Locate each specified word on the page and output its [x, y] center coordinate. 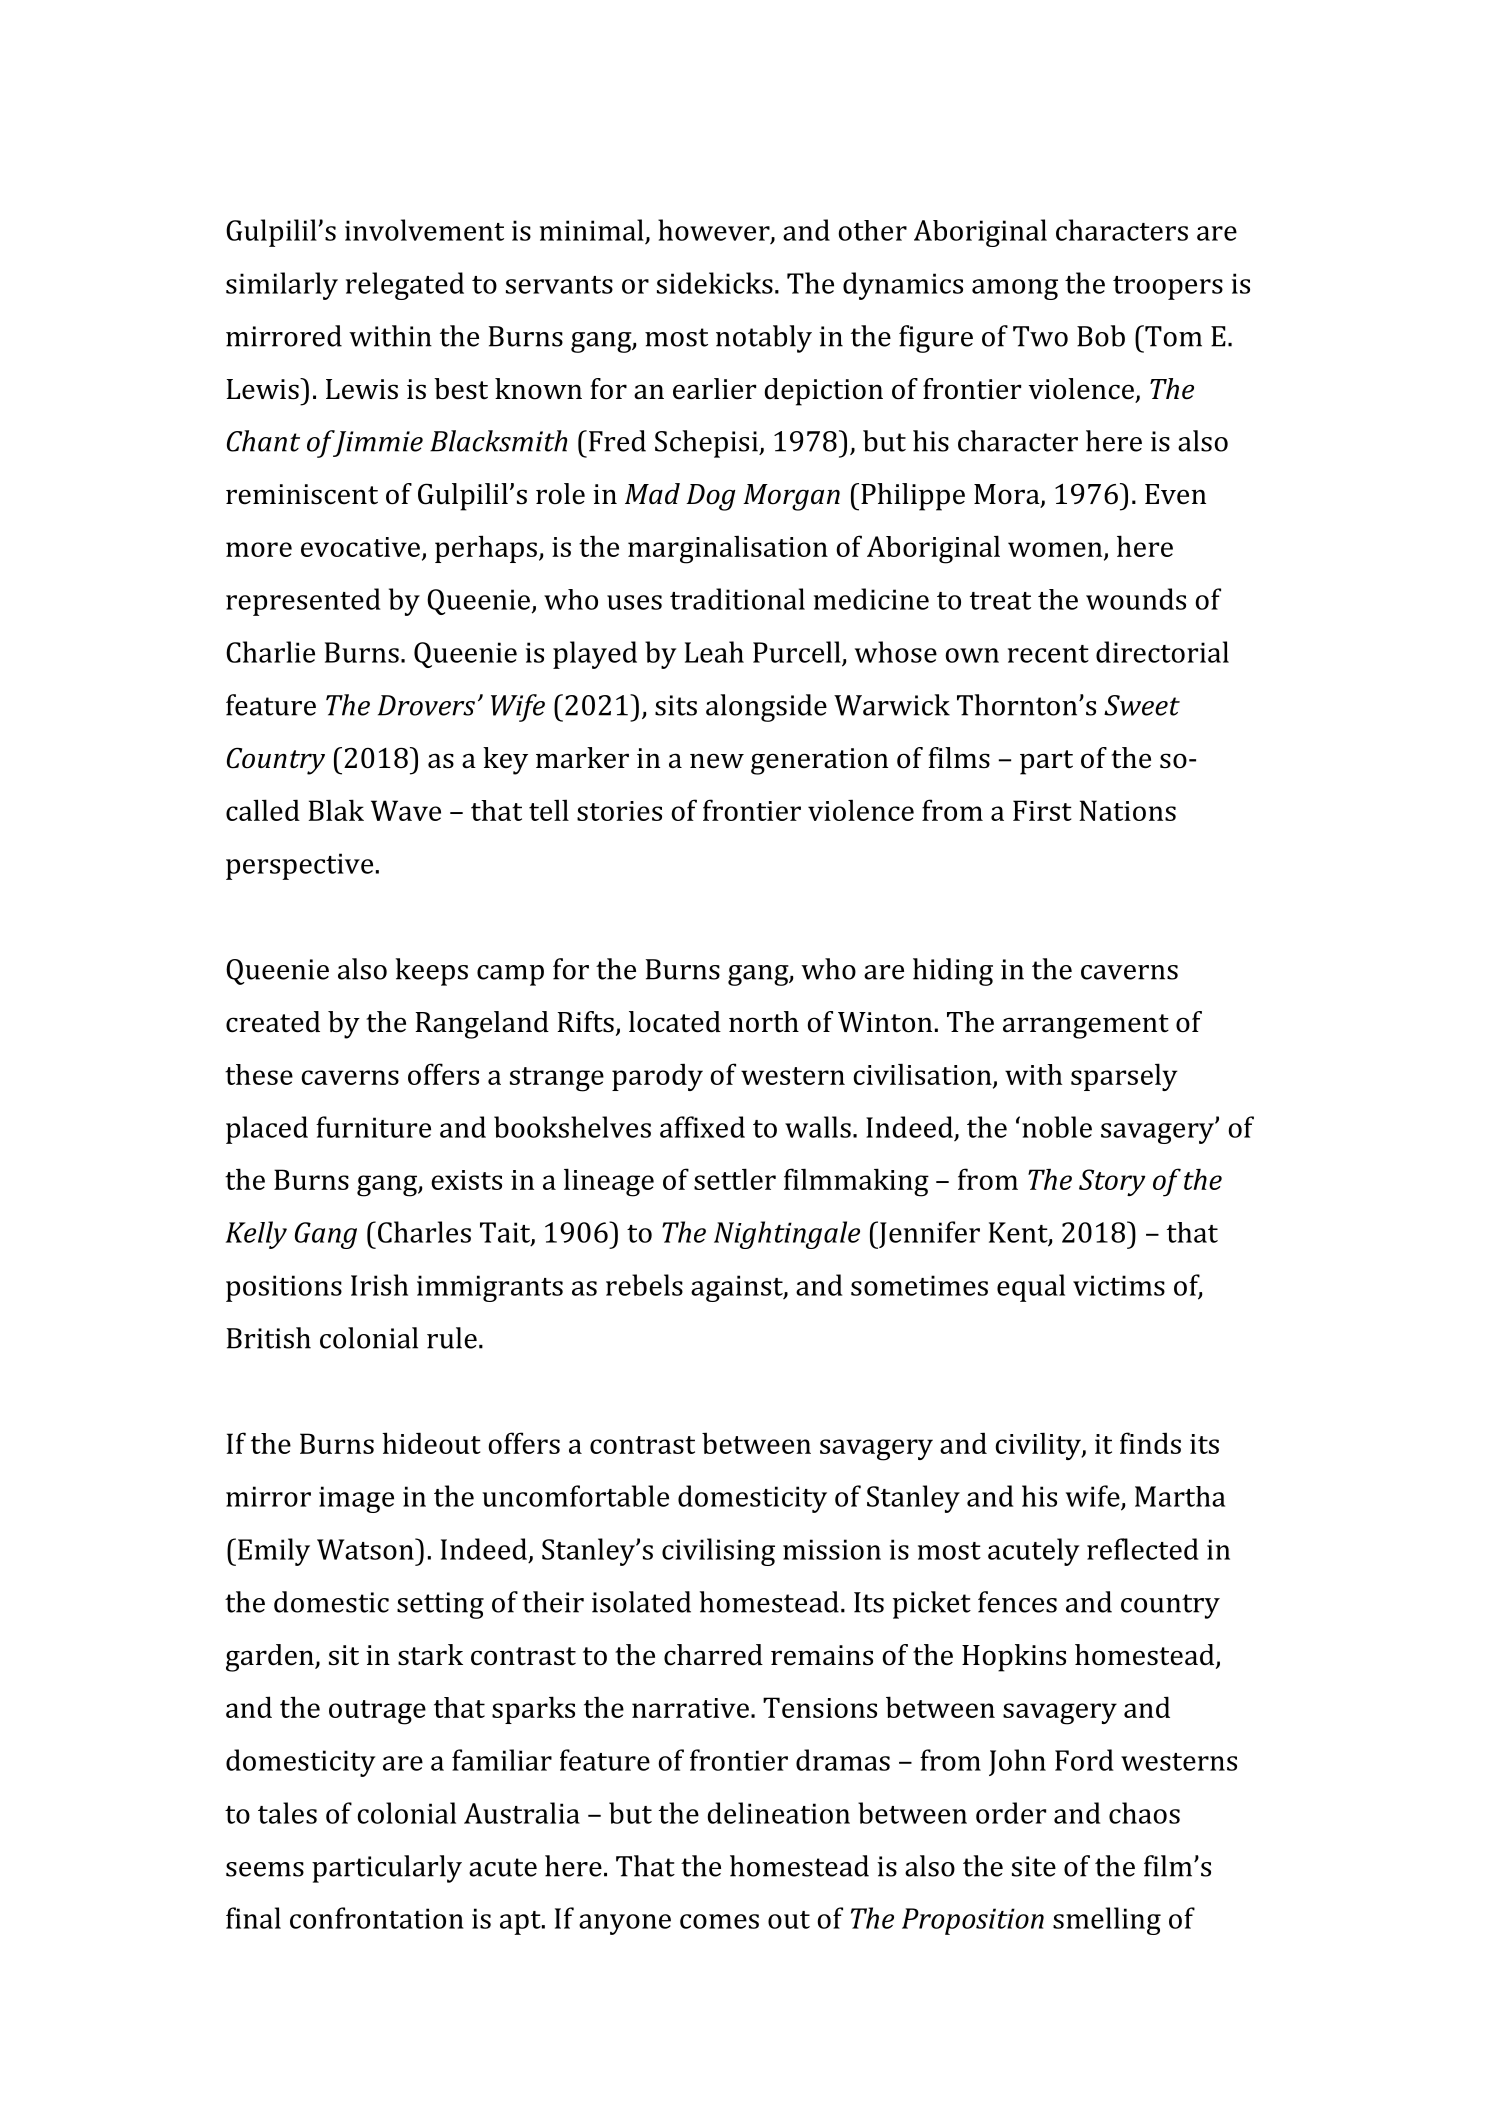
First [1042, 810]
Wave [406, 810]
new [717, 761]
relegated [405, 286]
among [1015, 289]
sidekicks [715, 283]
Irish [379, 1285]
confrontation [377, 1918]
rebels [644, 1285]
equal [1031, 1288]
